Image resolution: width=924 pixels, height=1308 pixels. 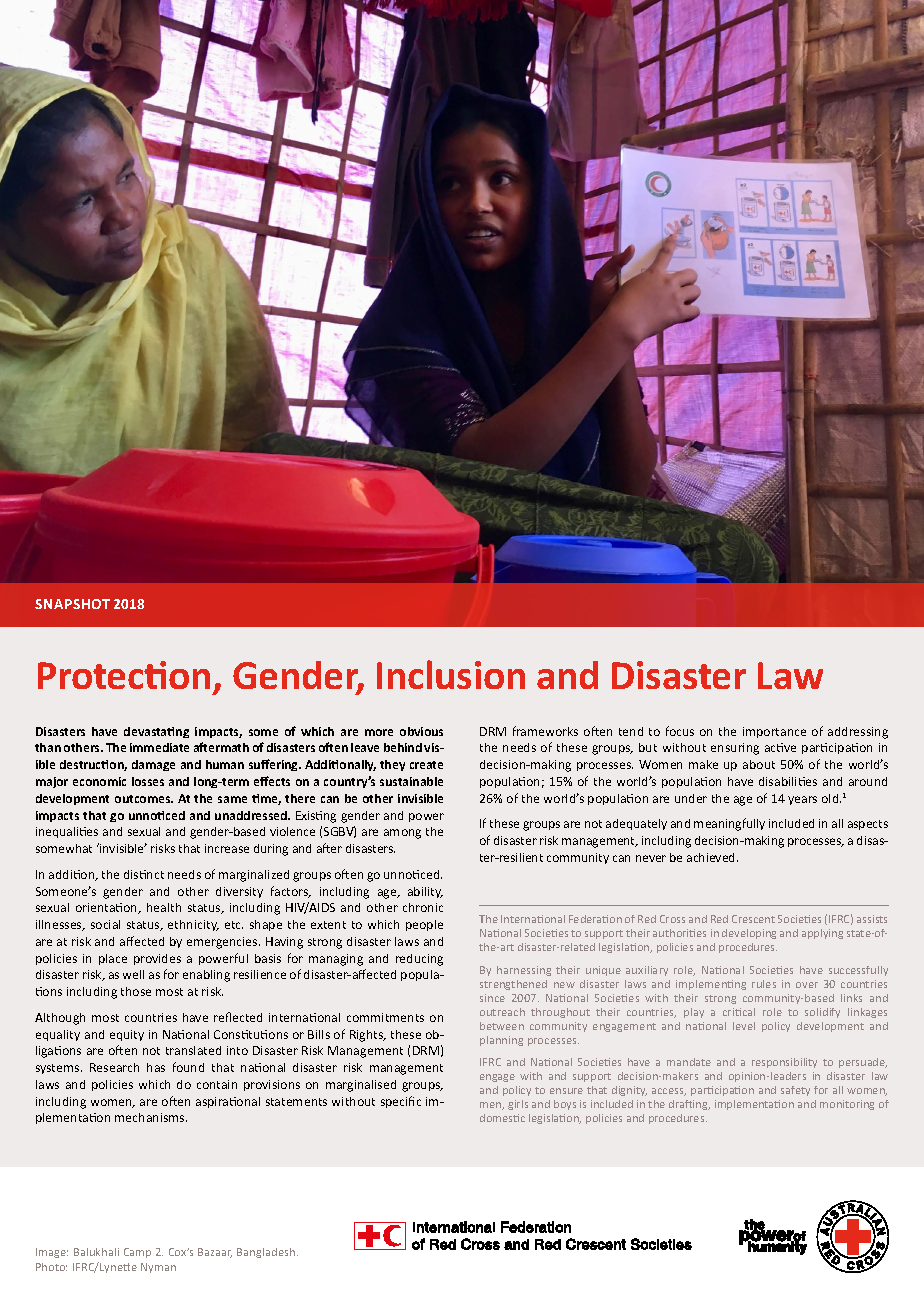 What do you see at coordinates (67, 832) in the screenshot?
I see `inequalities` at bounding box center [67, 832].
